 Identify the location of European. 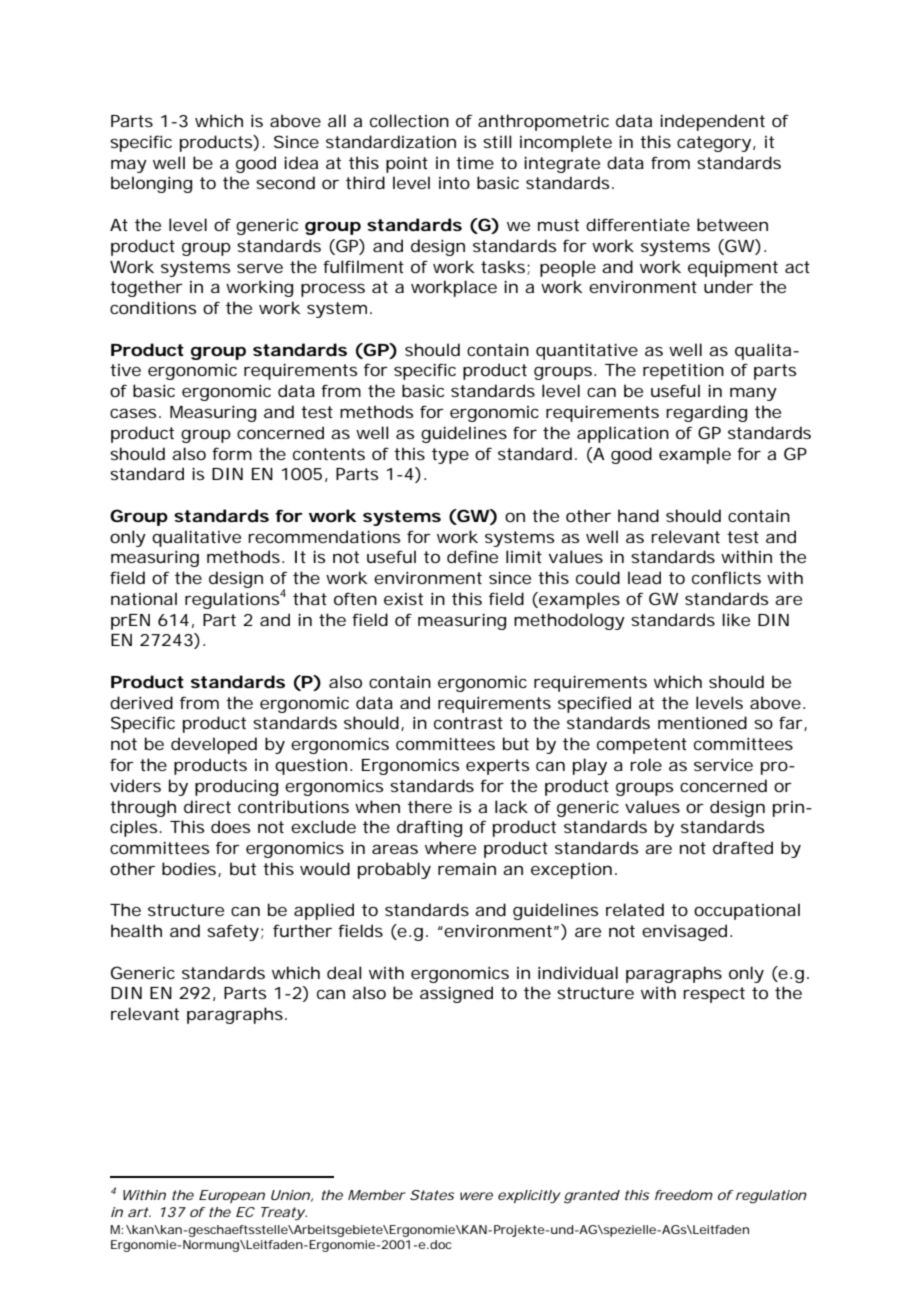
(232, 1196).
